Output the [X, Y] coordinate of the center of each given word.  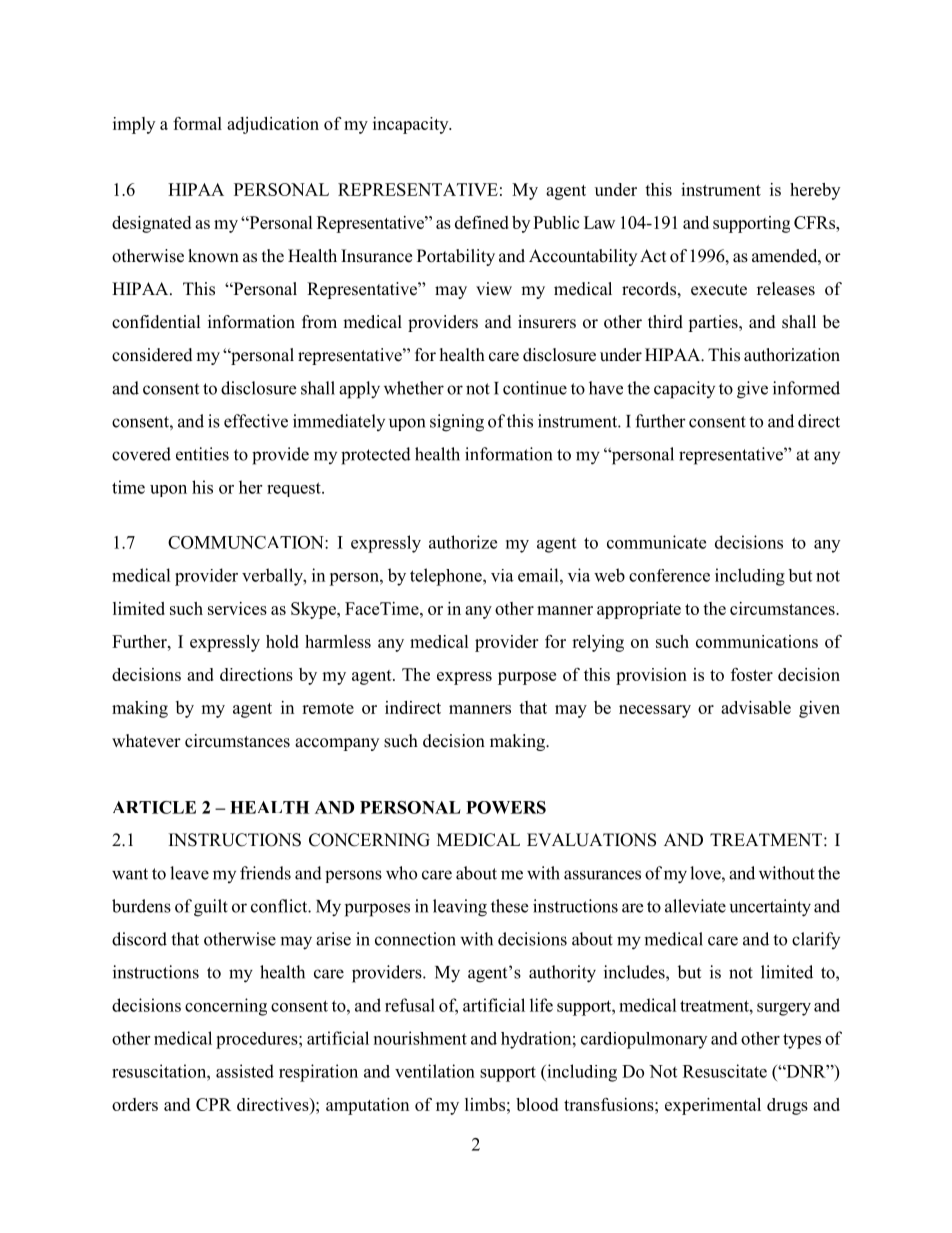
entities [202, 454]
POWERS [506, 807]
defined [482, 222]
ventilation [435, 1071]
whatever [146, 741]
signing [457, 423]
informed [806, 388]
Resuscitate [725, 1071]
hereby [815, 191]
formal [197, 123]
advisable [756, 707]
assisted [245, 1071]
